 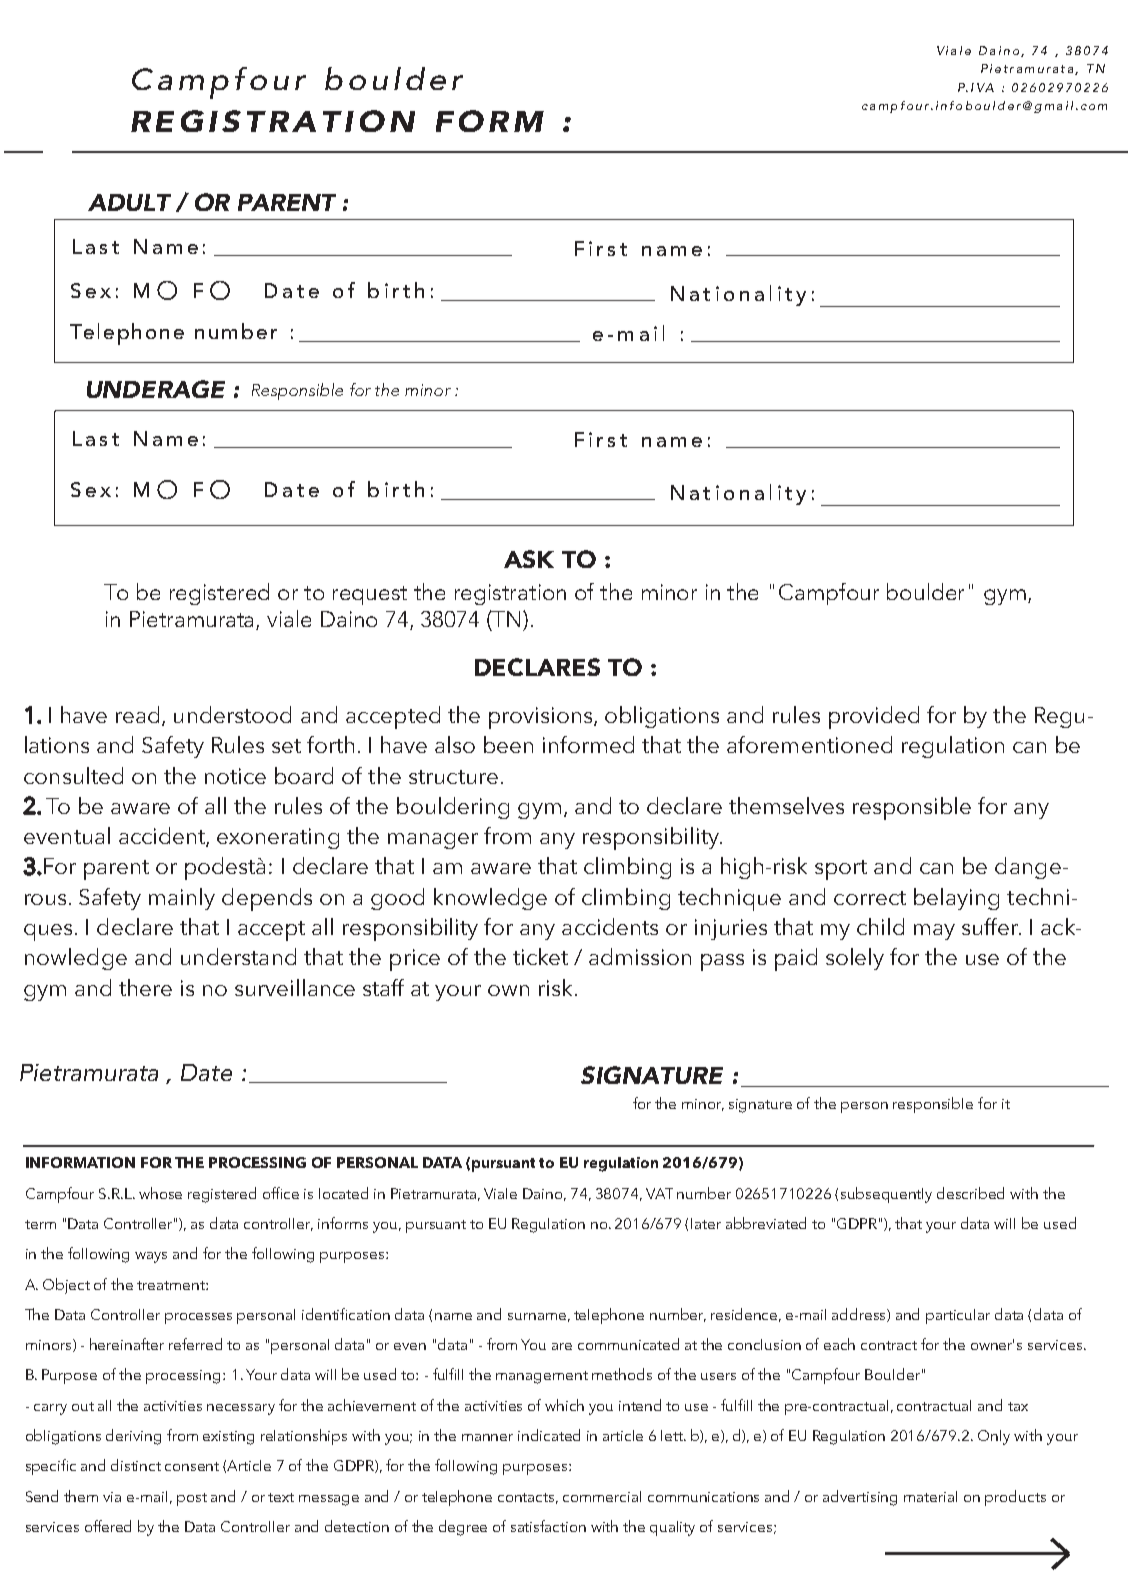 What do you see at coordinates (182, 899) in the page?
I see `mainly` at bounding box center [182, 899].
